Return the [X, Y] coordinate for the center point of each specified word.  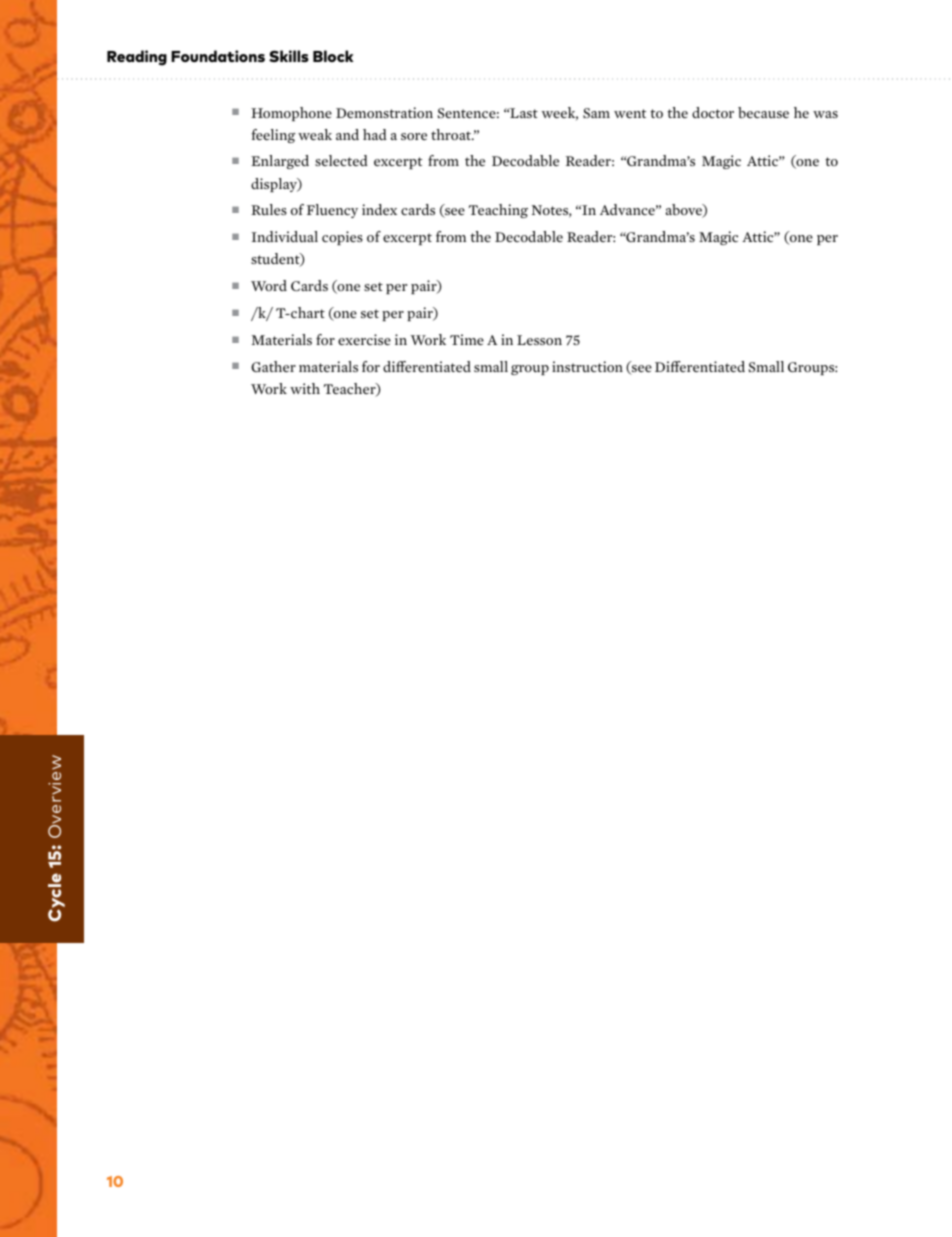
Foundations [218, 56]
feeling [273, 136]
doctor [713, 112]
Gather [273, 366]
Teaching [498, 211]
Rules [269, 209]
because [763, 112]
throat [452, 134]
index [379, 209]
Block [333, 56]
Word [269, 285]
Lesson [539, 340]
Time [467, 339]
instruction [587, 366]
